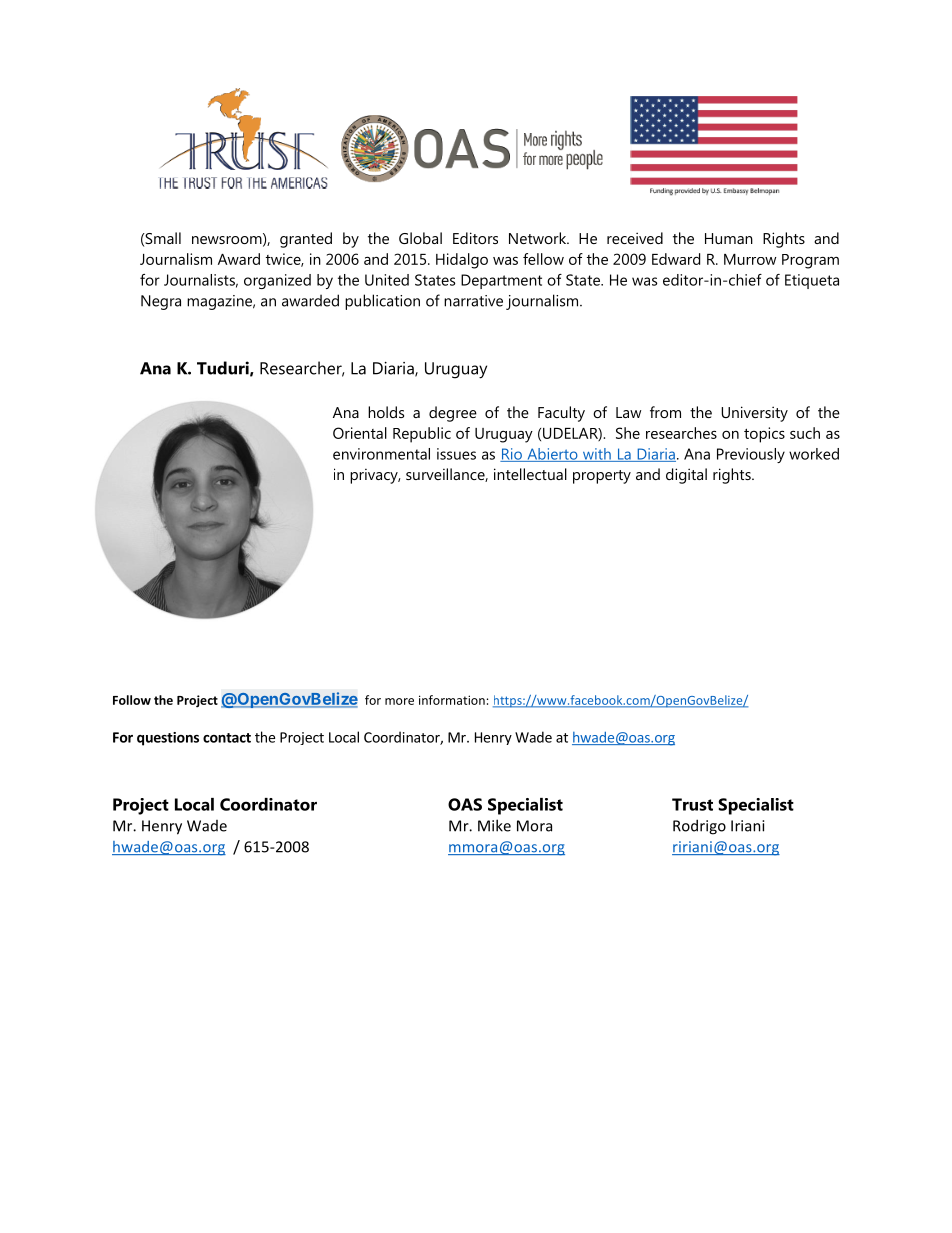 Image resolution: width=952 pixels, height=1233 pixels. Describe the element at coordinates (360, 433) in the screenshot. I see `Oriental` at that location.
